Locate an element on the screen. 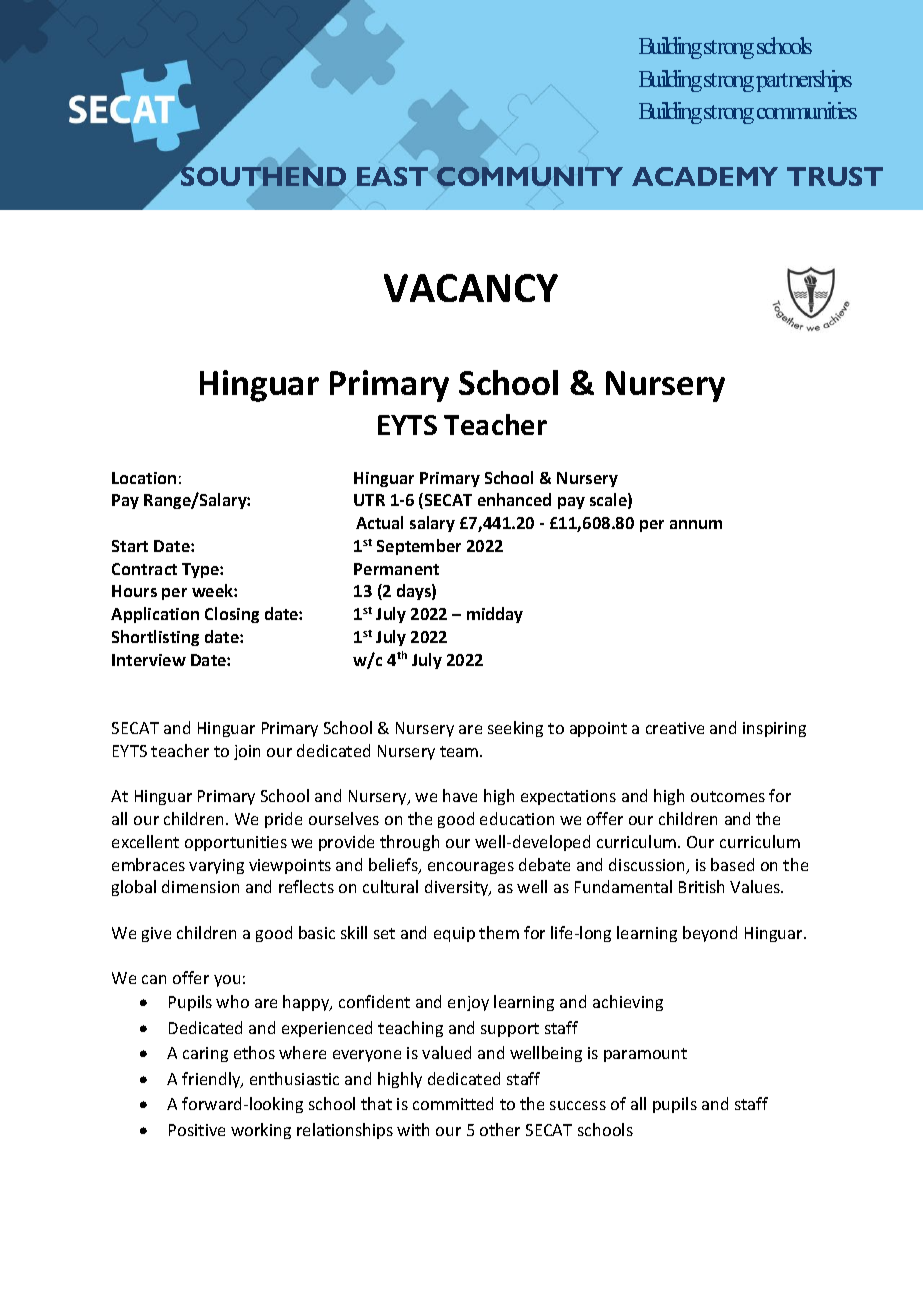 This screenshot has width=924, height=1308. varying is located at coordinates (216, 866).
